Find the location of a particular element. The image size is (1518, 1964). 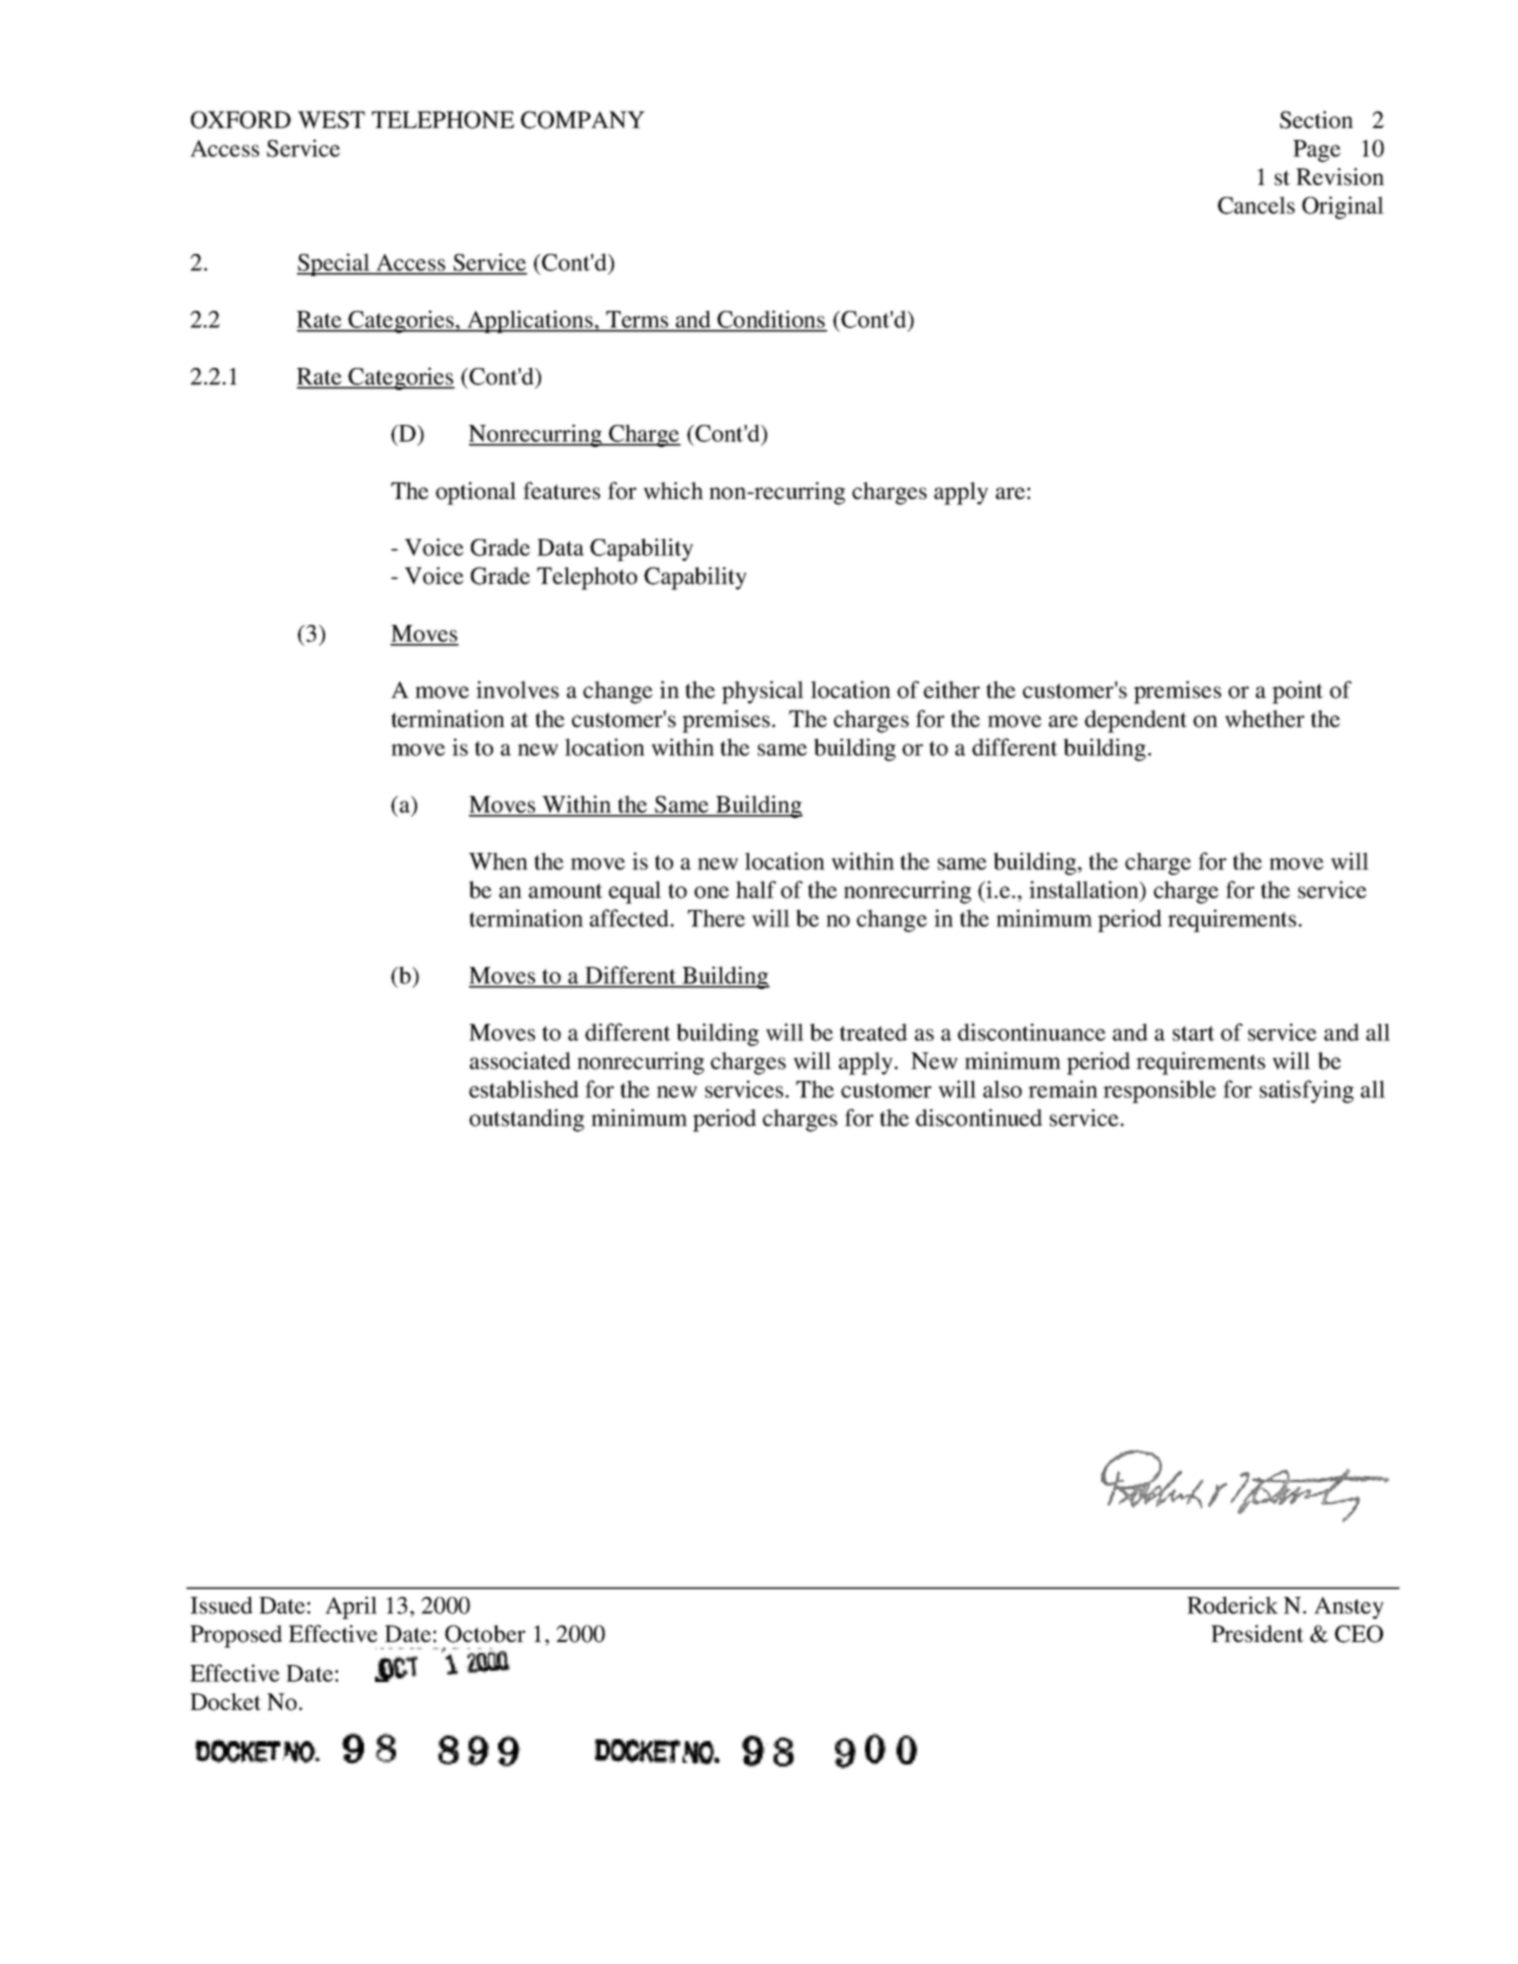

WEST is located at coordinates (331, 120).
